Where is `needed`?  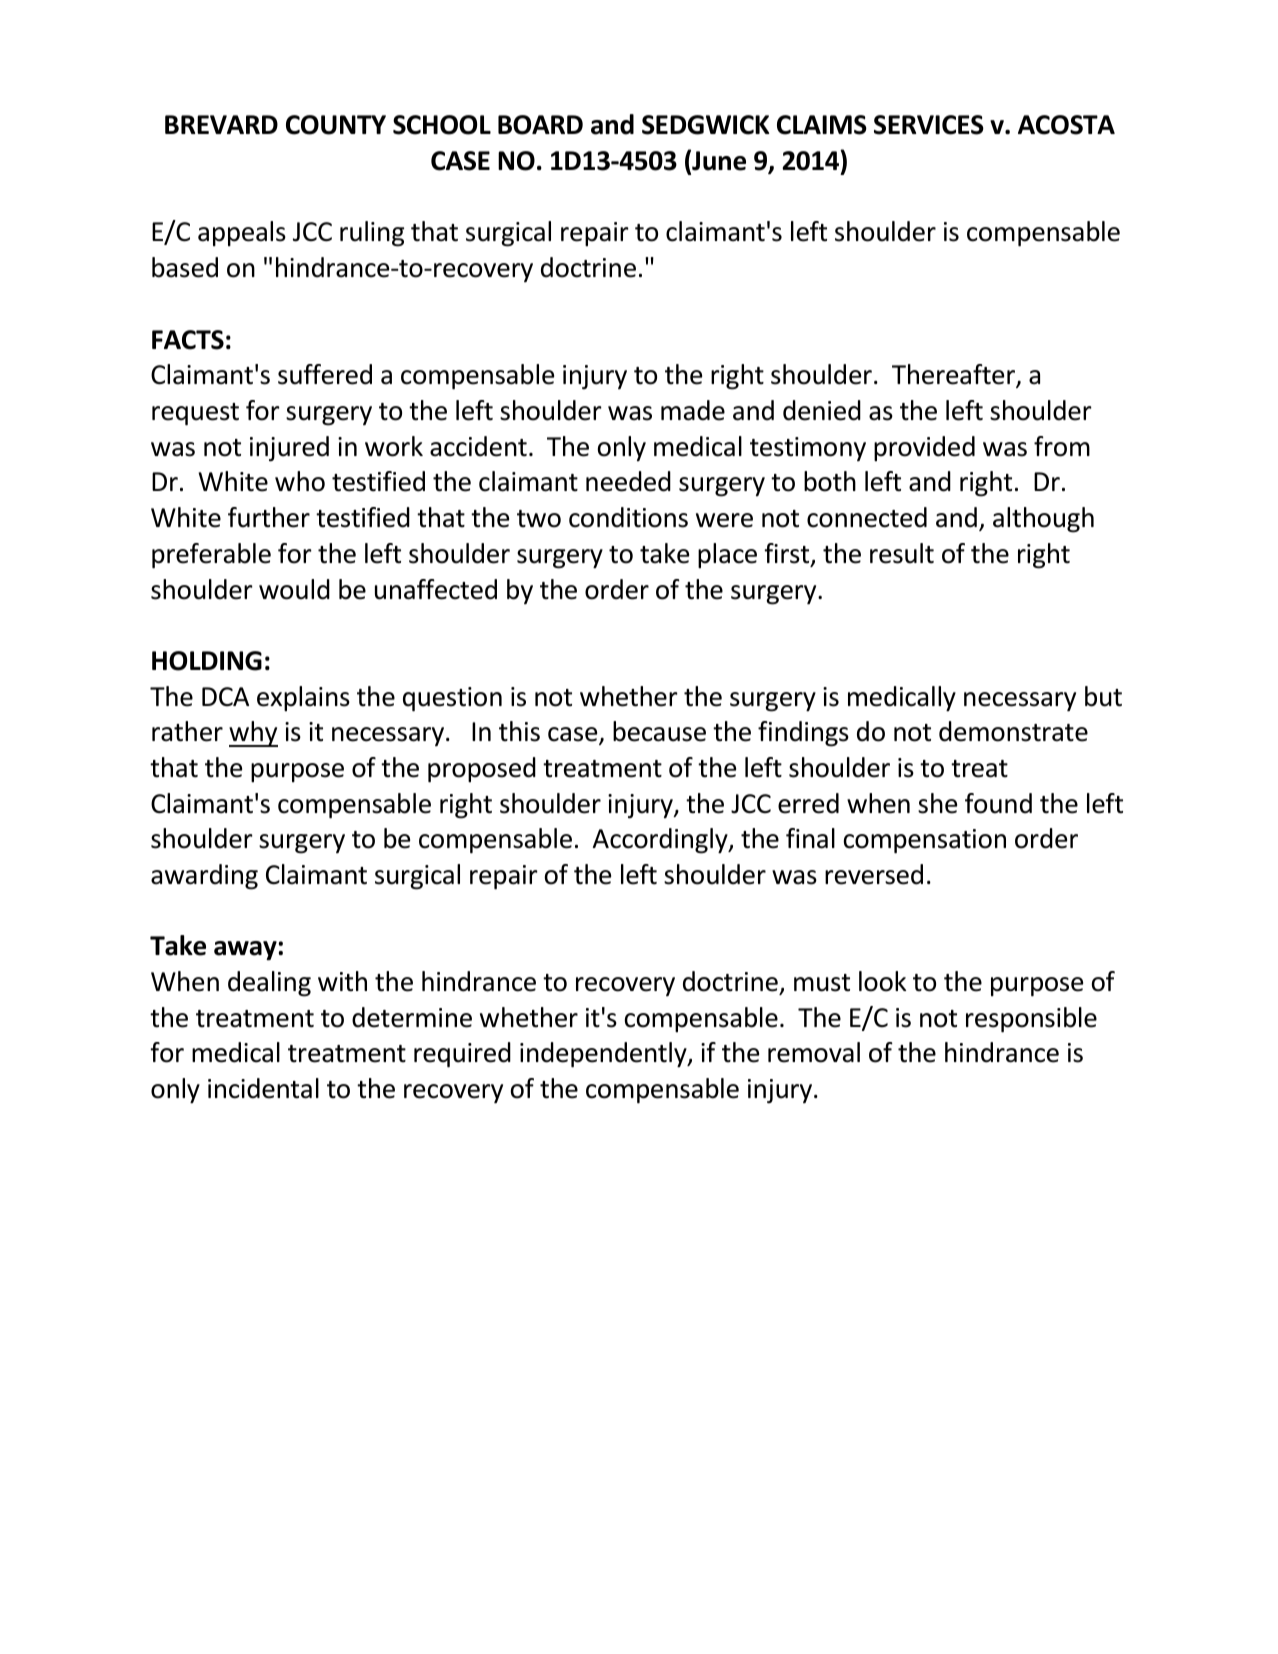
needed is located at coordinates (628, 481).
